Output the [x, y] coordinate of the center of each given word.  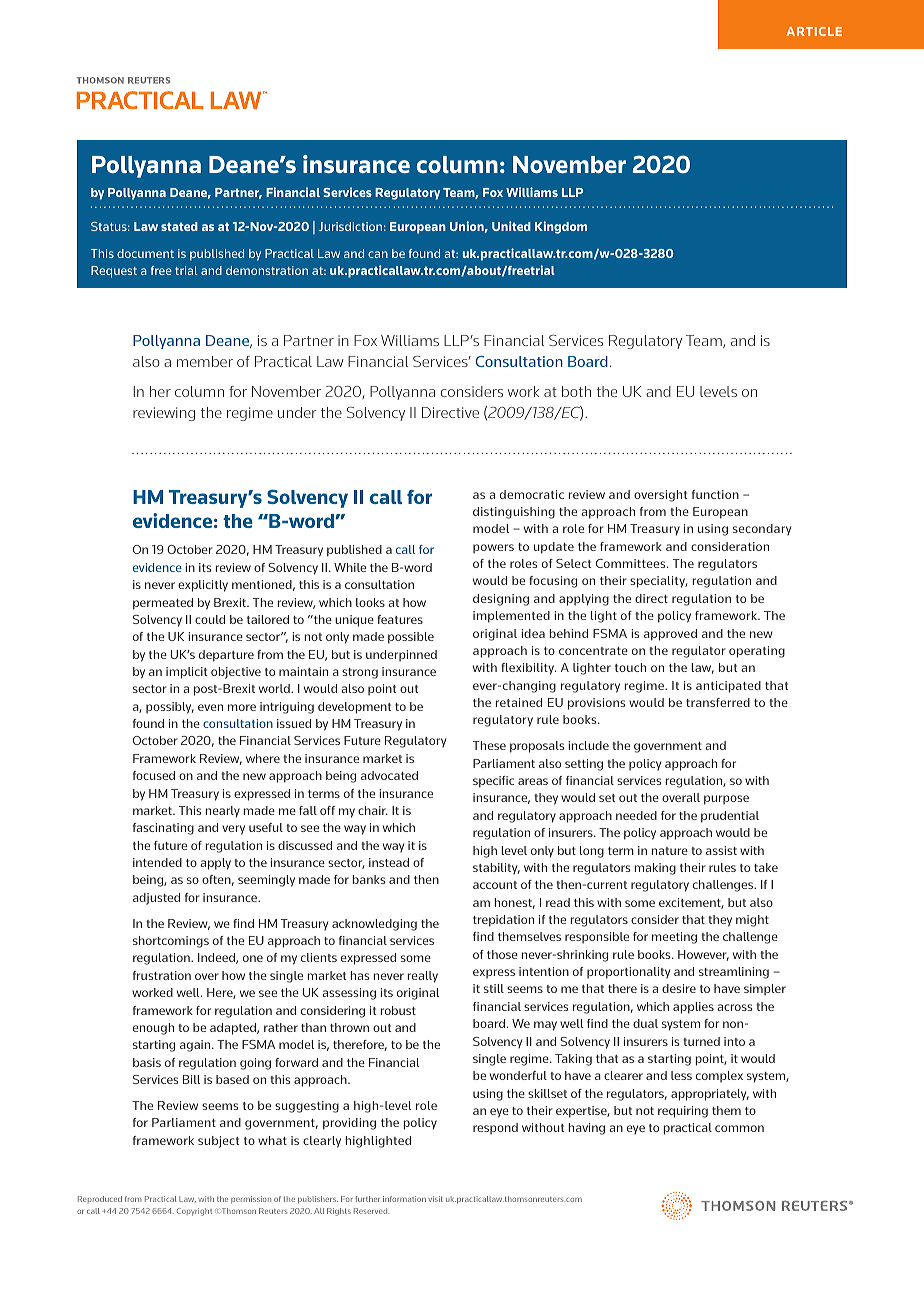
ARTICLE [814, 31]
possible [411, 638]
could [210, 619]
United [511, 226]
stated [179, 226]
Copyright [194, 1212]
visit [435, 1199]
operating [757, 652]
